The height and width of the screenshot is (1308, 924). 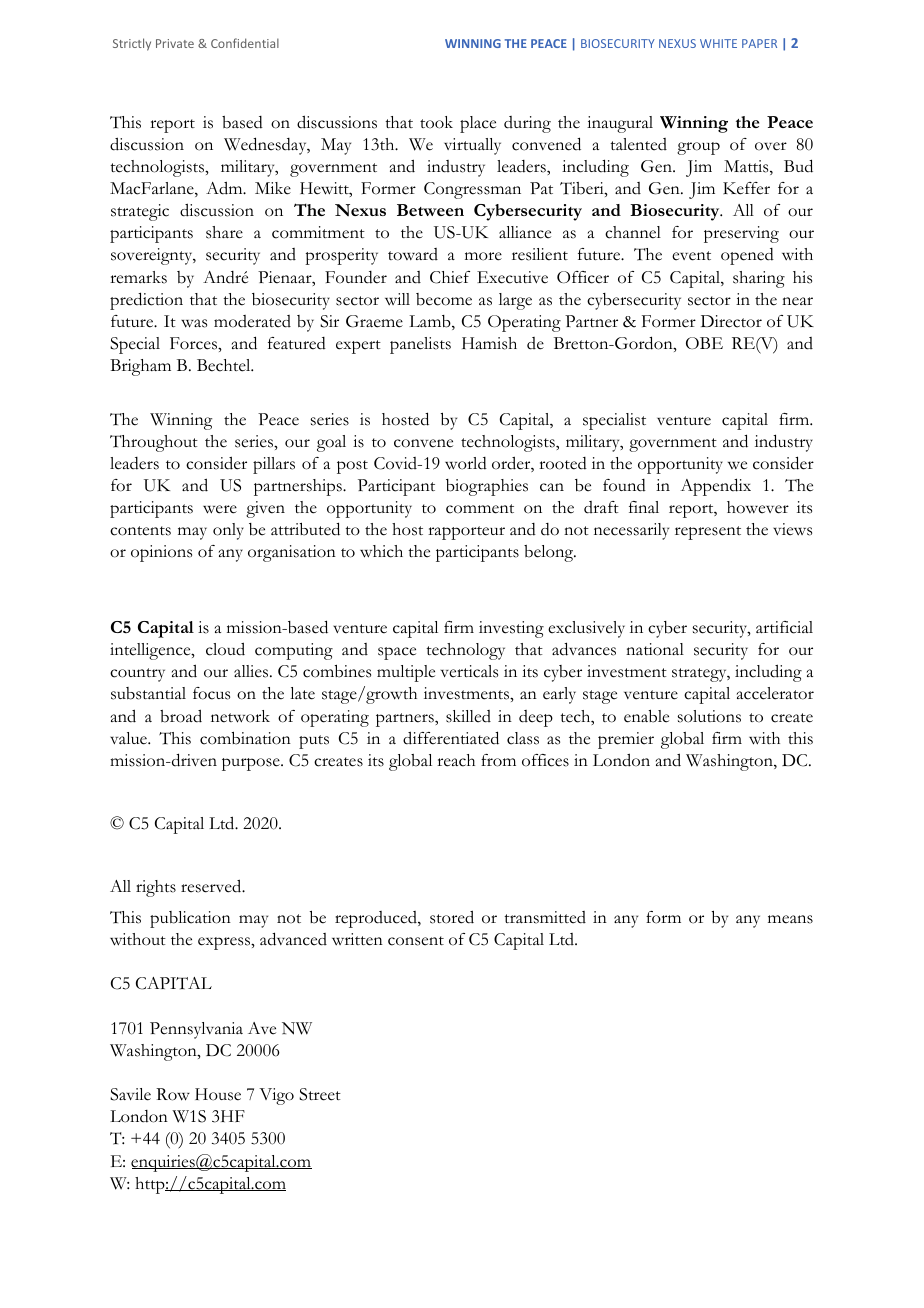 What do you see at coordinates (478, 124) in the screenshot?
I see `place` at bounding box center [478, 124].
